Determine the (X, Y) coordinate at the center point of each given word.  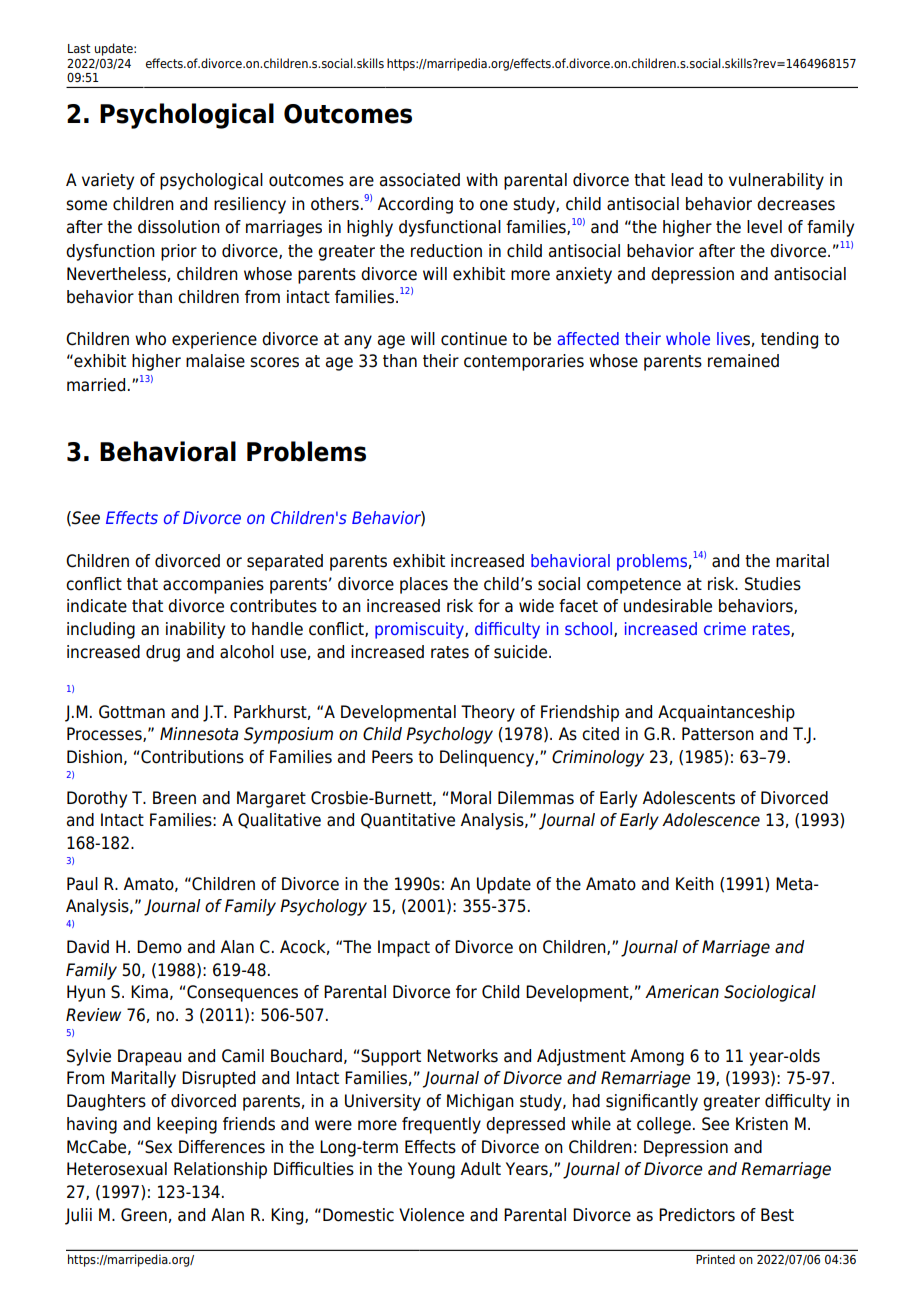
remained (743, 361)
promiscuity (420, 630)
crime (725, 628)
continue (474, 339)
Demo (159, 947)
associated (420, 180)
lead (686, 180)
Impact (404, 948)
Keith (695, 884)
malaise (215, 361)
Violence (431, 1215)
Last (79, 48)
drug (163, 653)
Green (144, 1215)
